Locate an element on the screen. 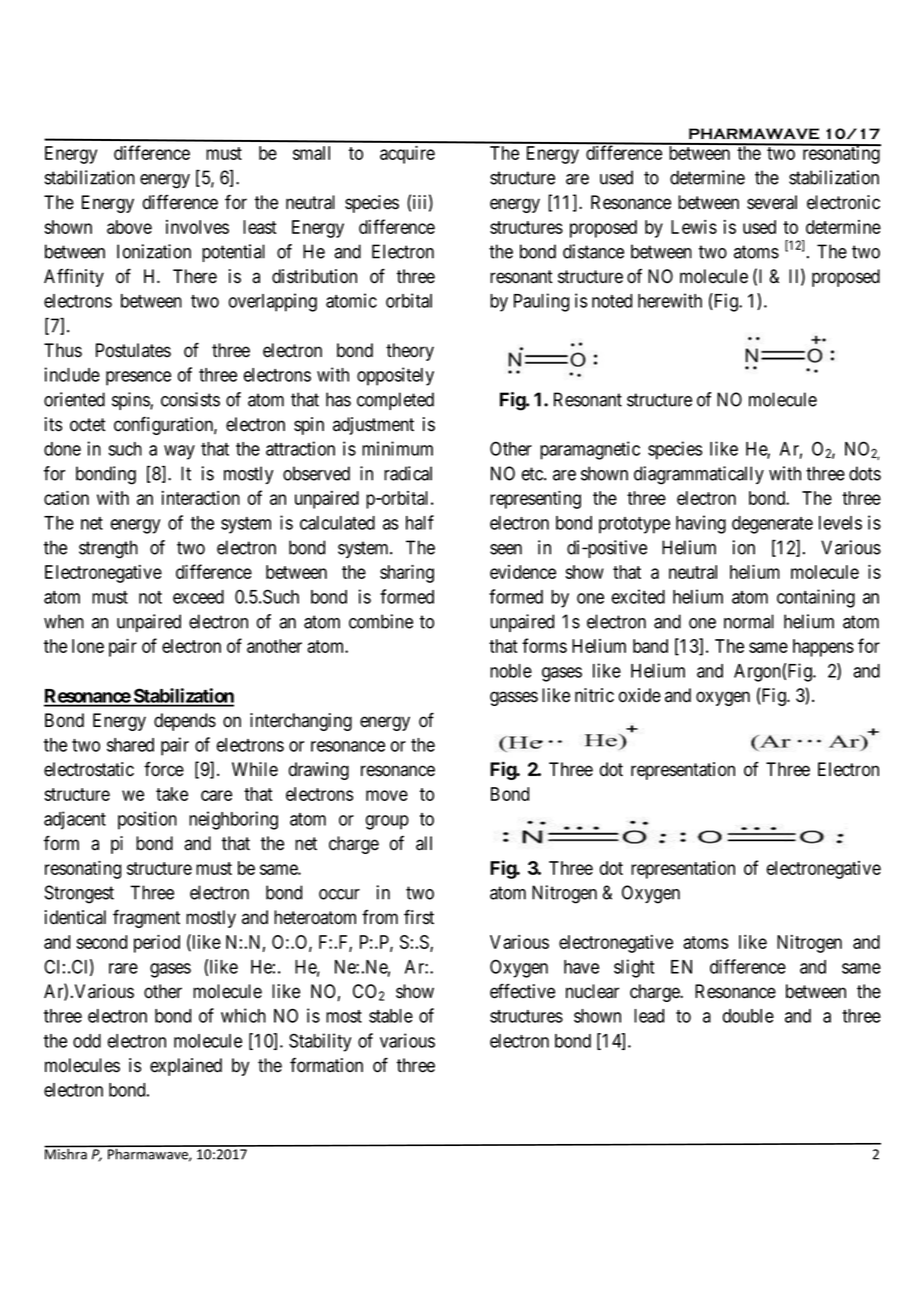  Mishra is located at coordinates (66, 1153).
